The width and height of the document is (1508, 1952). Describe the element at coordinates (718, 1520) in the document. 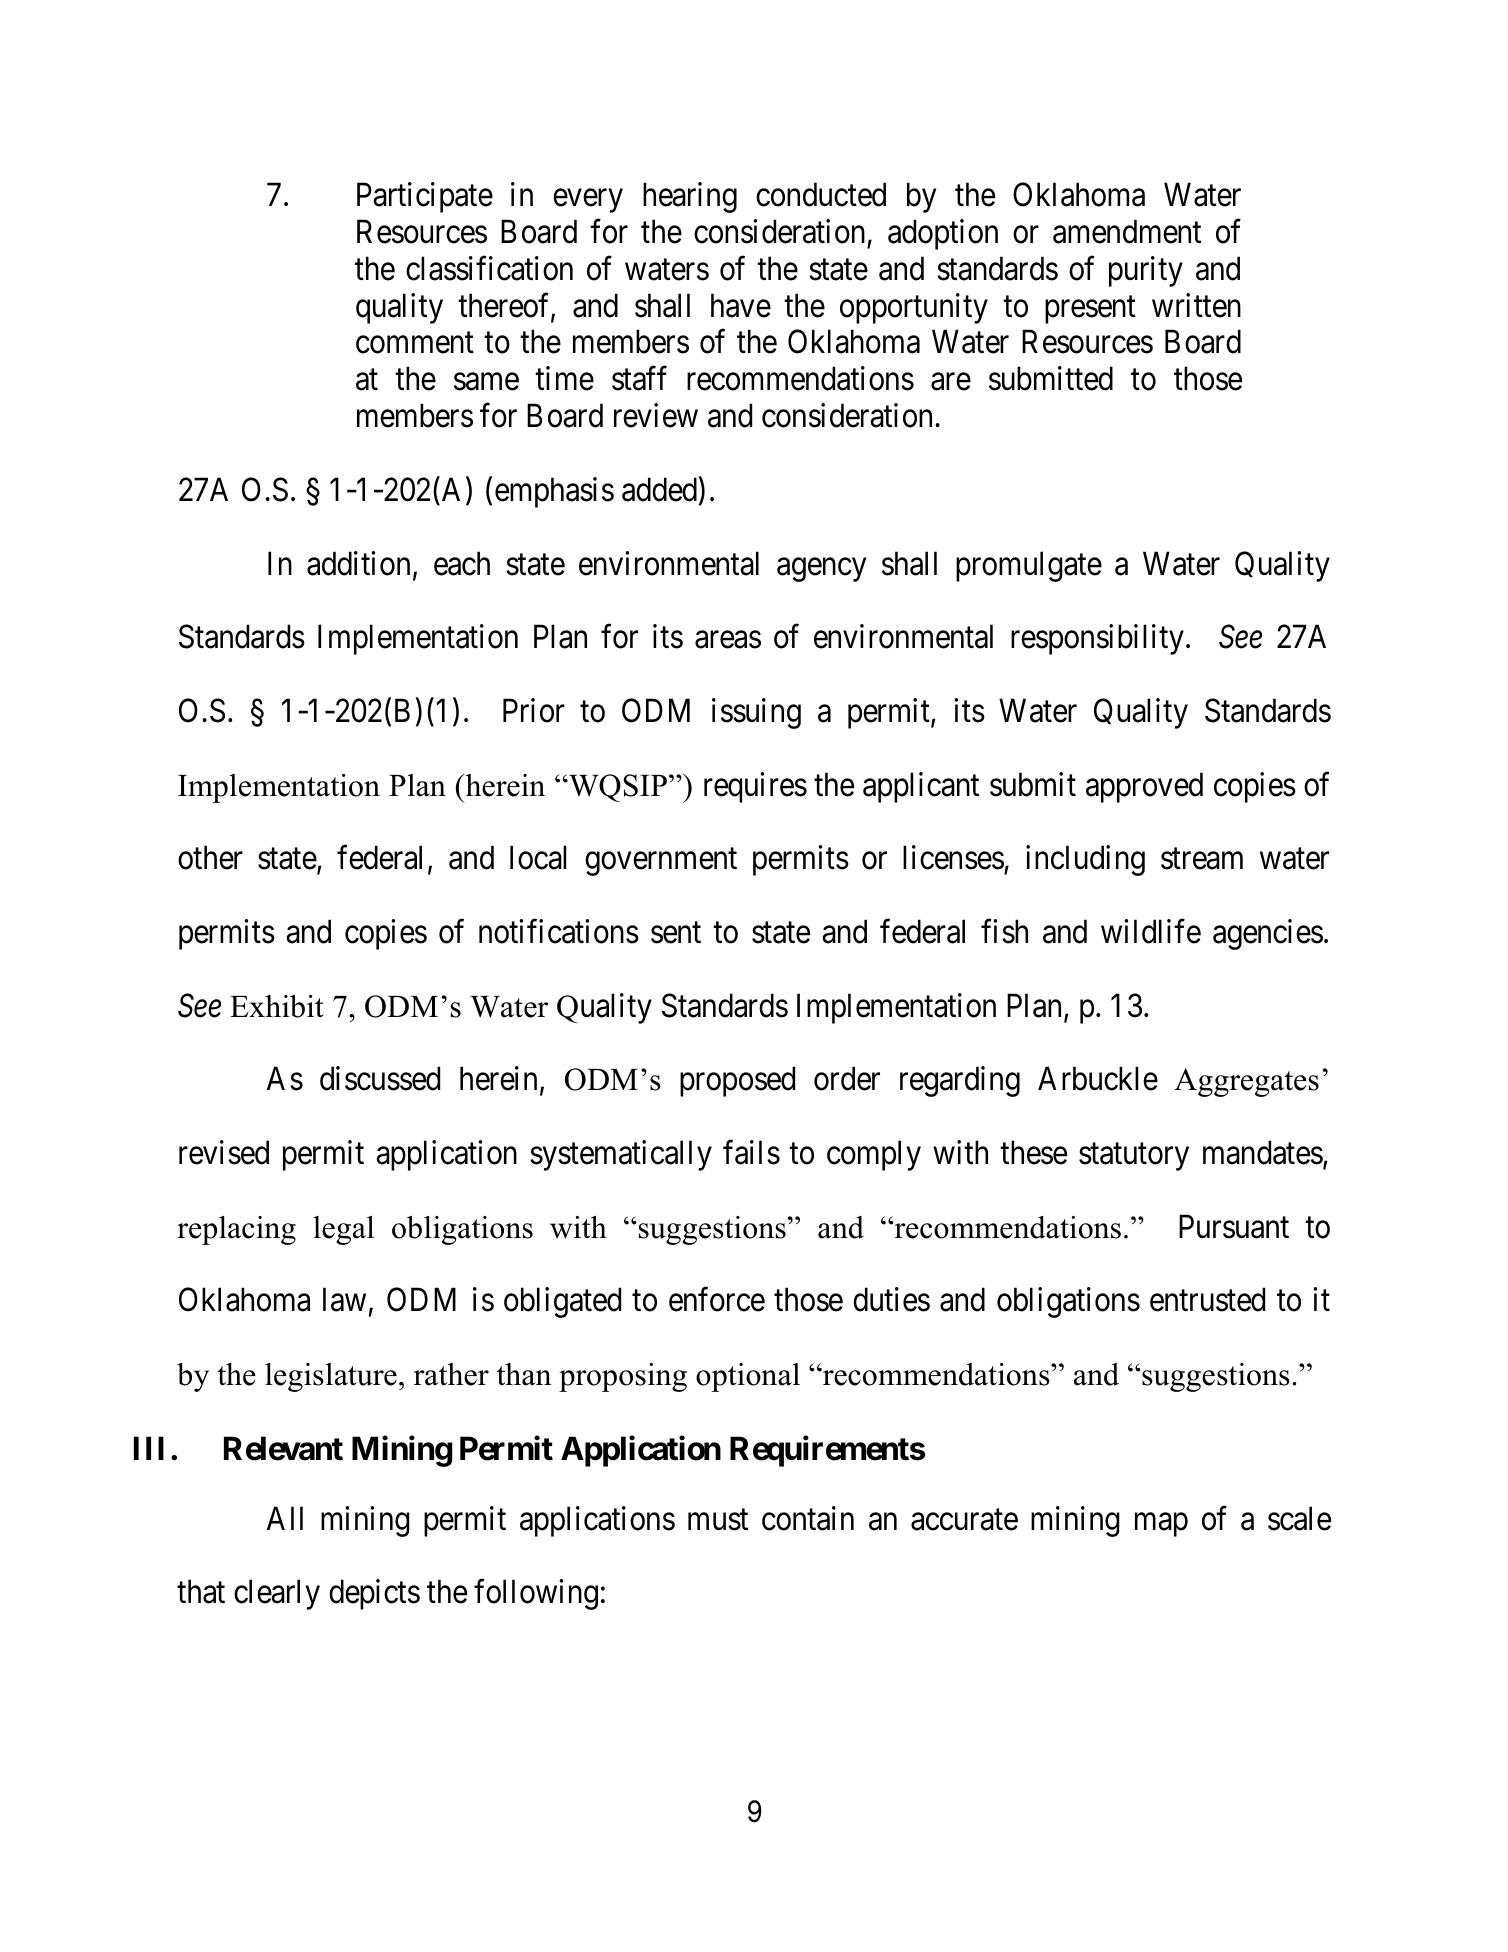

I see `must` at that location.
